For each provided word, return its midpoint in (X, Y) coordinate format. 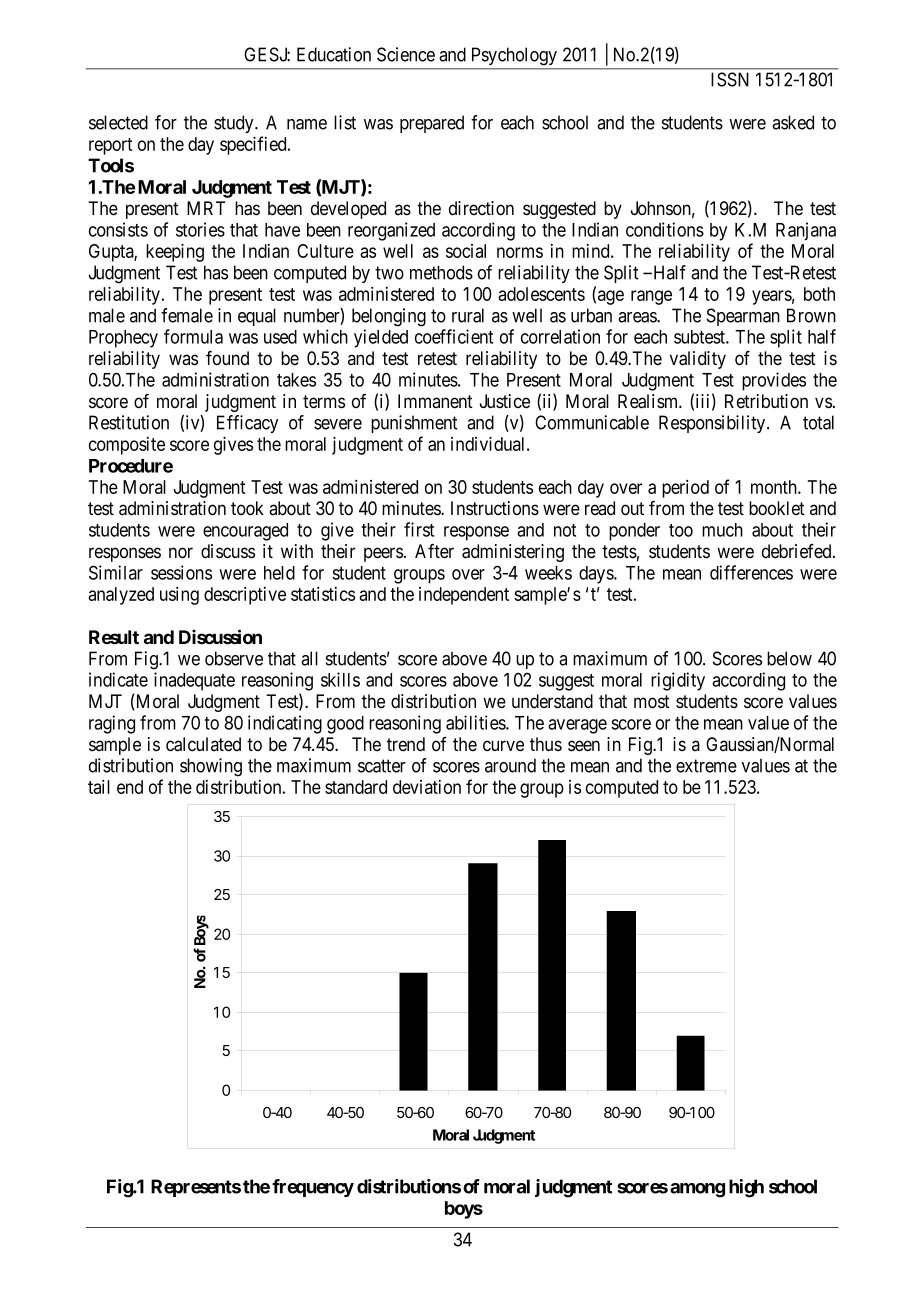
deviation (427, 787)
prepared (432, 124)
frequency (313, 1188)
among (697, 1190)
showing (211, 767)
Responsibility (713, 424)
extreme (706, 766)
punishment (414, 424)
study (235, 124)
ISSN (730, 79)
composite (127, 446)
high (746, 1188)
